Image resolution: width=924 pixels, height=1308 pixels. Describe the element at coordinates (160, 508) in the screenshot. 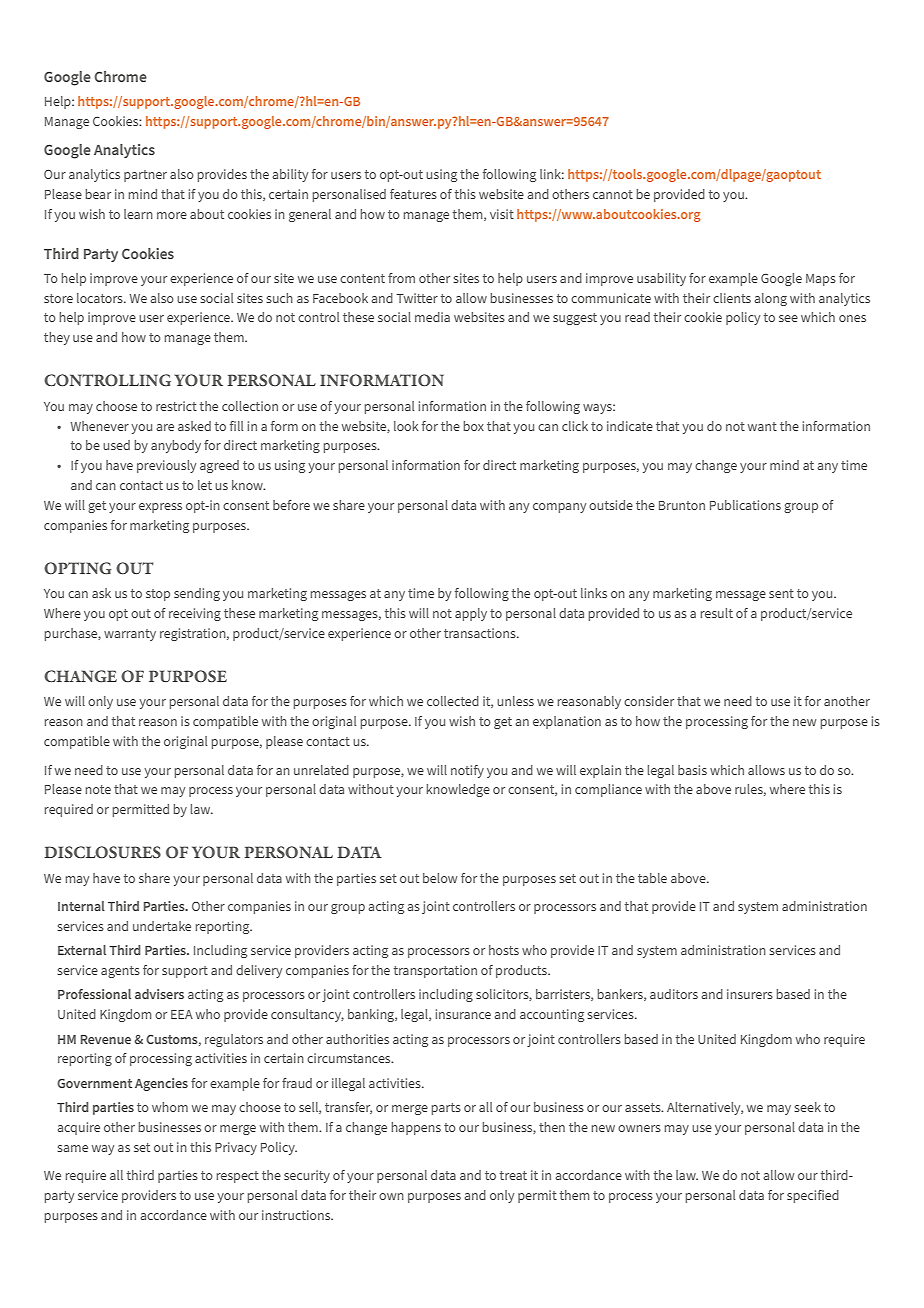

I see `express` at that location.
